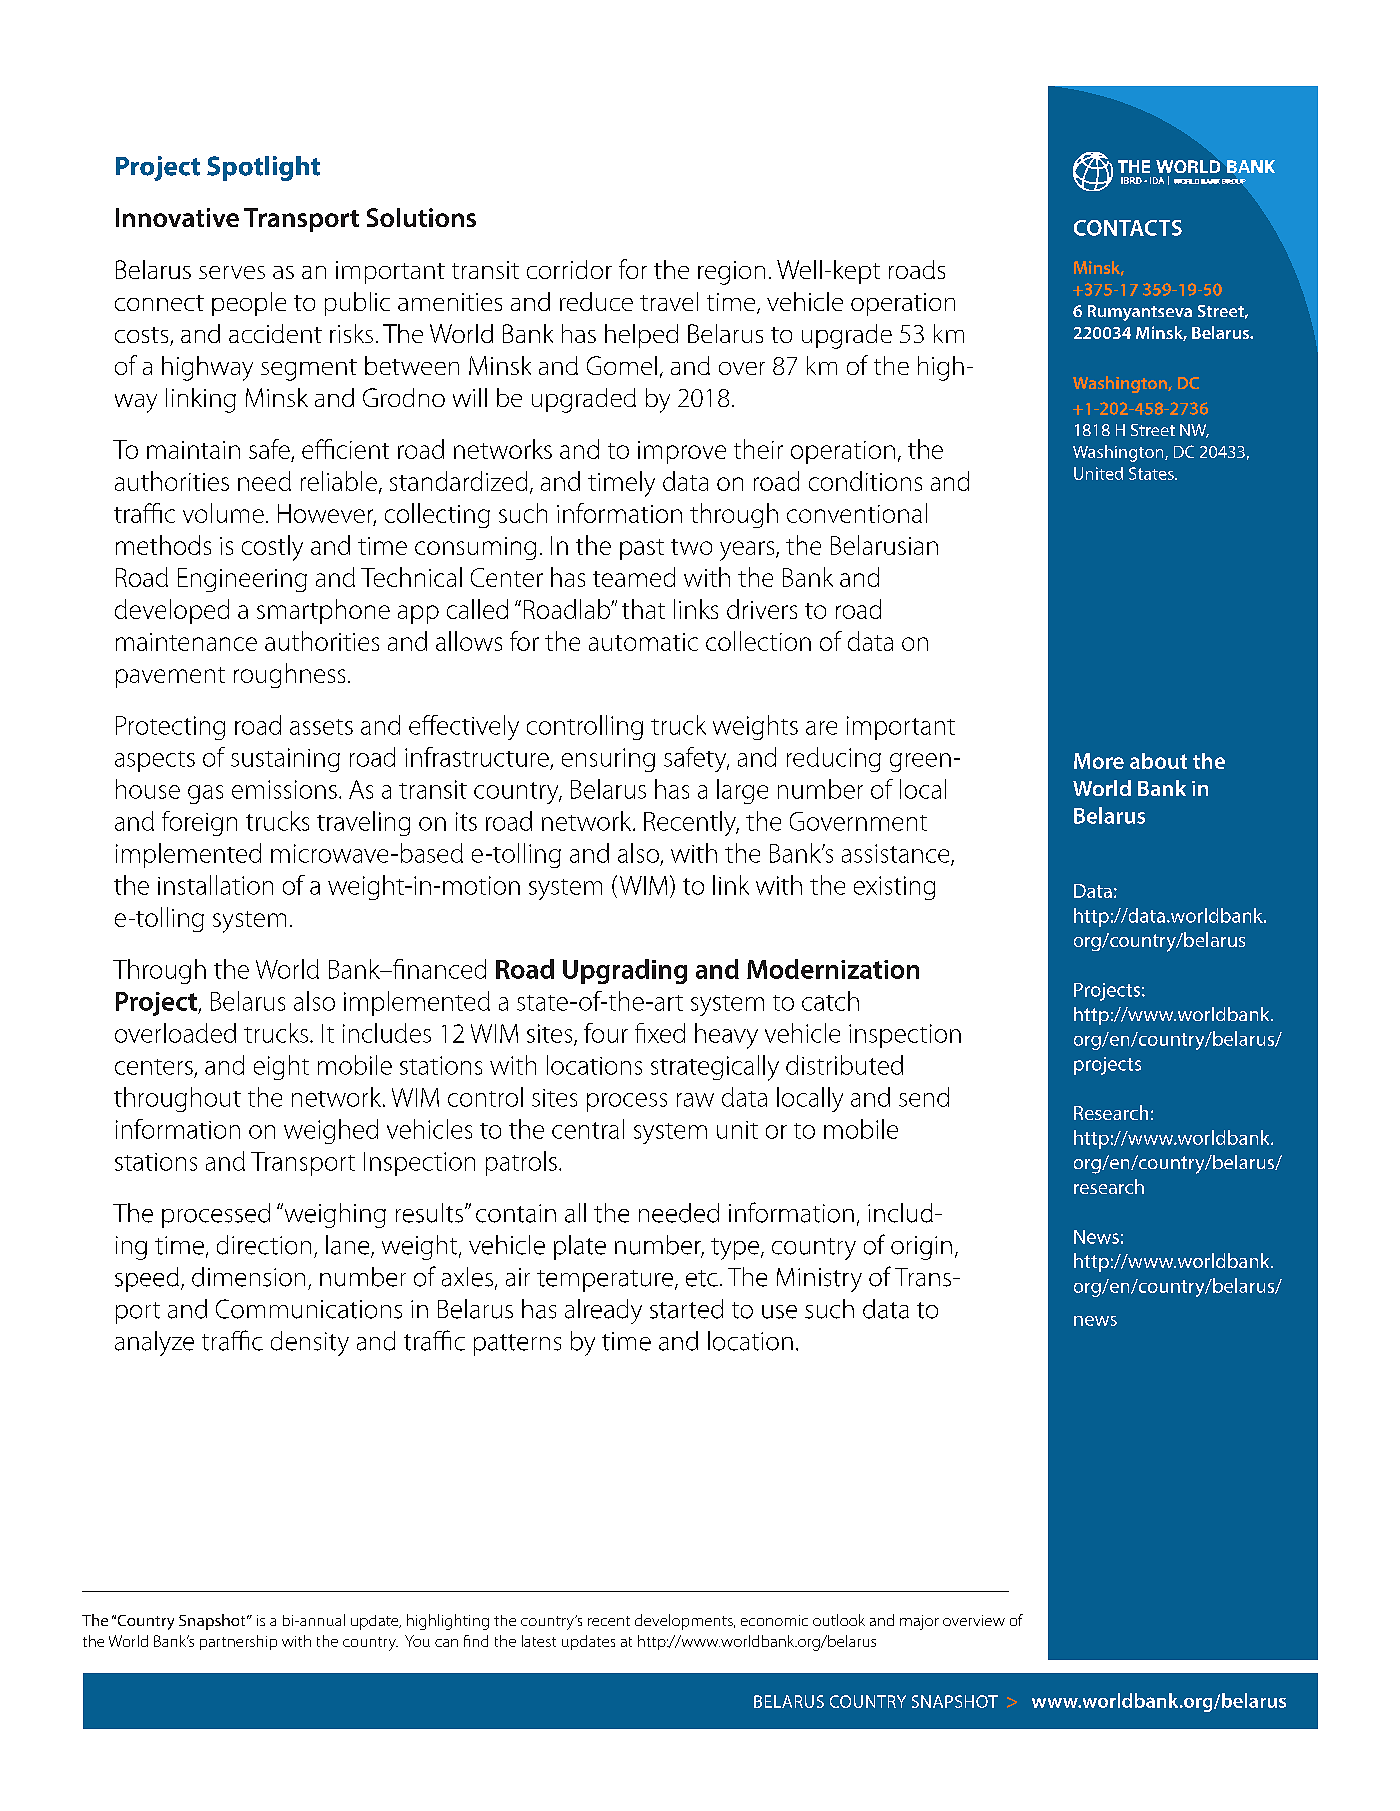 The image size is (1400, 1811). What do you see at coordinates (309, 1309) in the page?
I see `Communications` at bounding box center [309, 1309].
